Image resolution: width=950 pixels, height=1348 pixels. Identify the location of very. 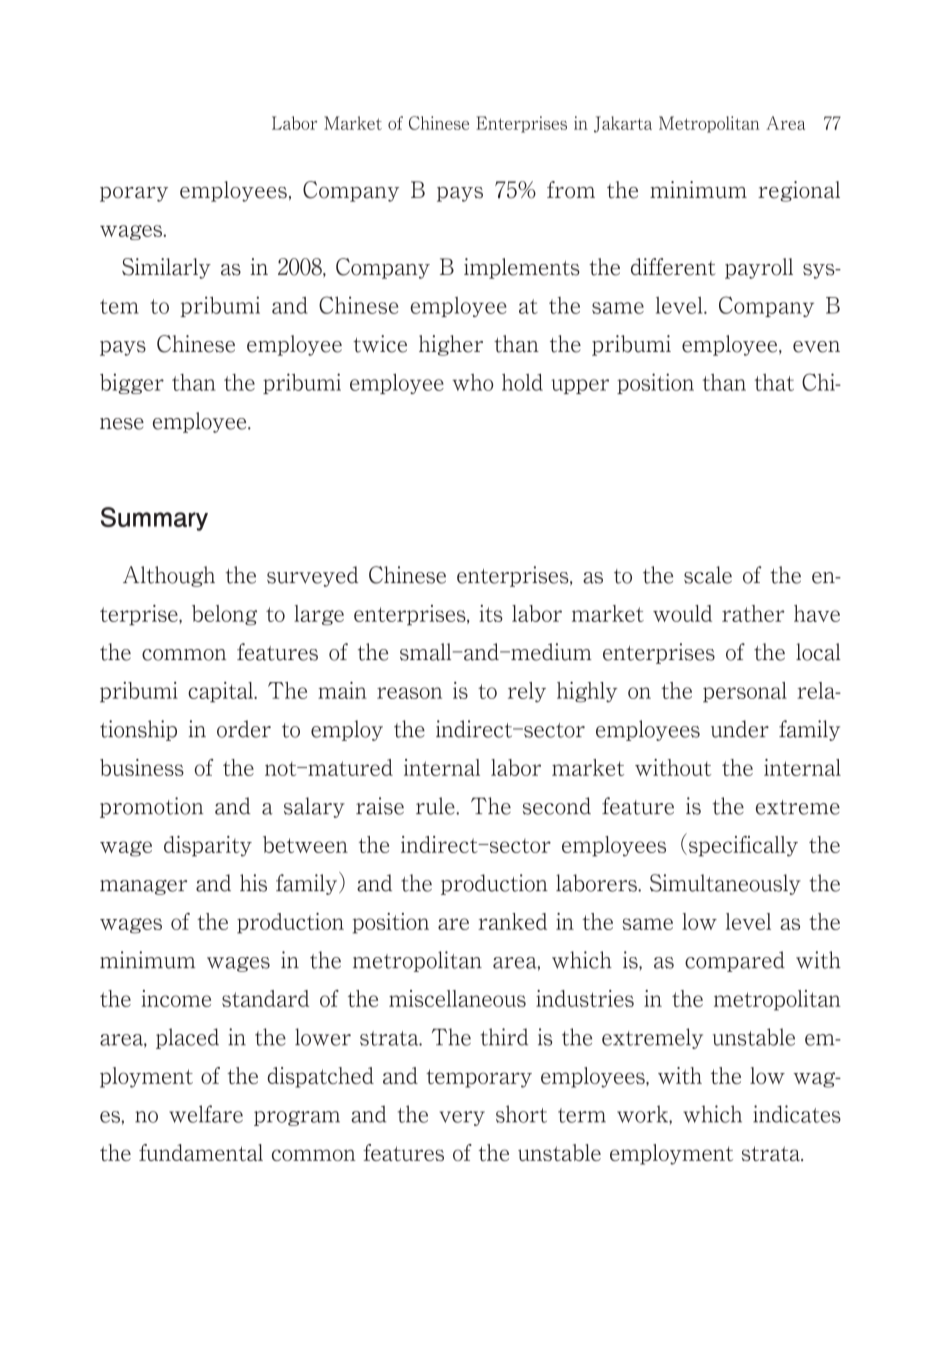
(462, 1118).
